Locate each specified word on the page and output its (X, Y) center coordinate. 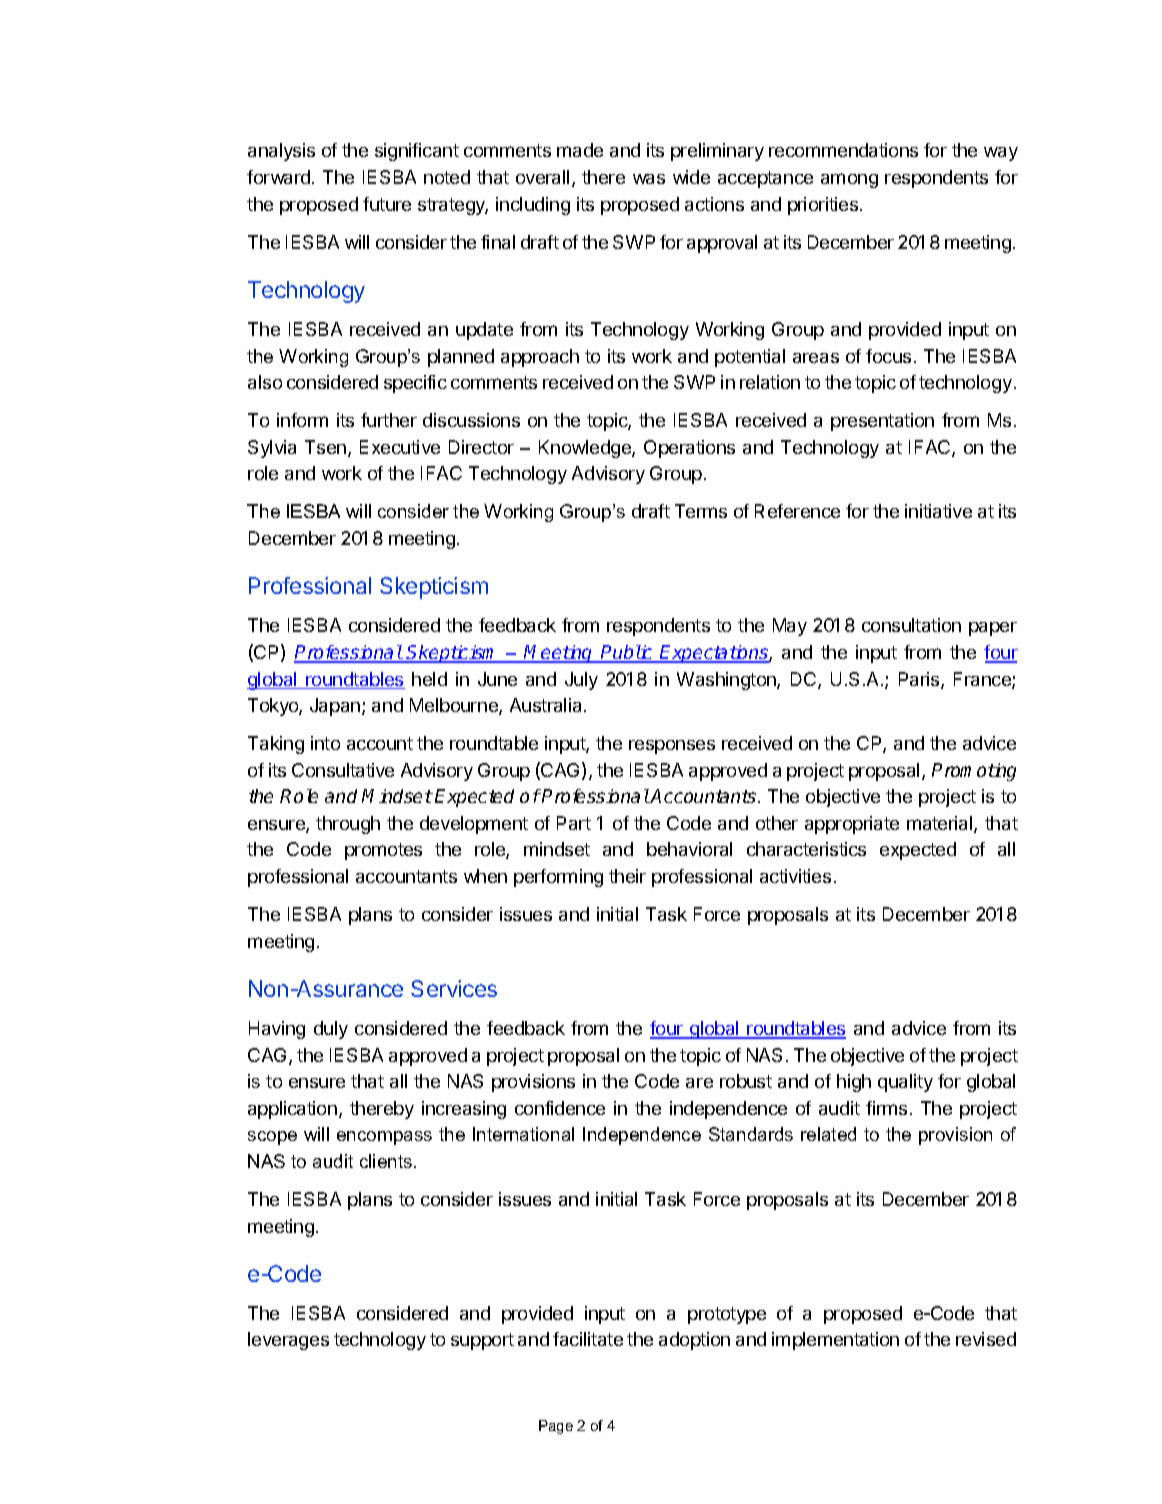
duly (331, 1030)
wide (691, 177)
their (627, 876)
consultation (911, 625)
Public (627, 653)
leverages (288, 1341)
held (429, 679)
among (849, 180)
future (387, 204)
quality (905, 1083)
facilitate (588, 1339)
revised (986, 1339)
